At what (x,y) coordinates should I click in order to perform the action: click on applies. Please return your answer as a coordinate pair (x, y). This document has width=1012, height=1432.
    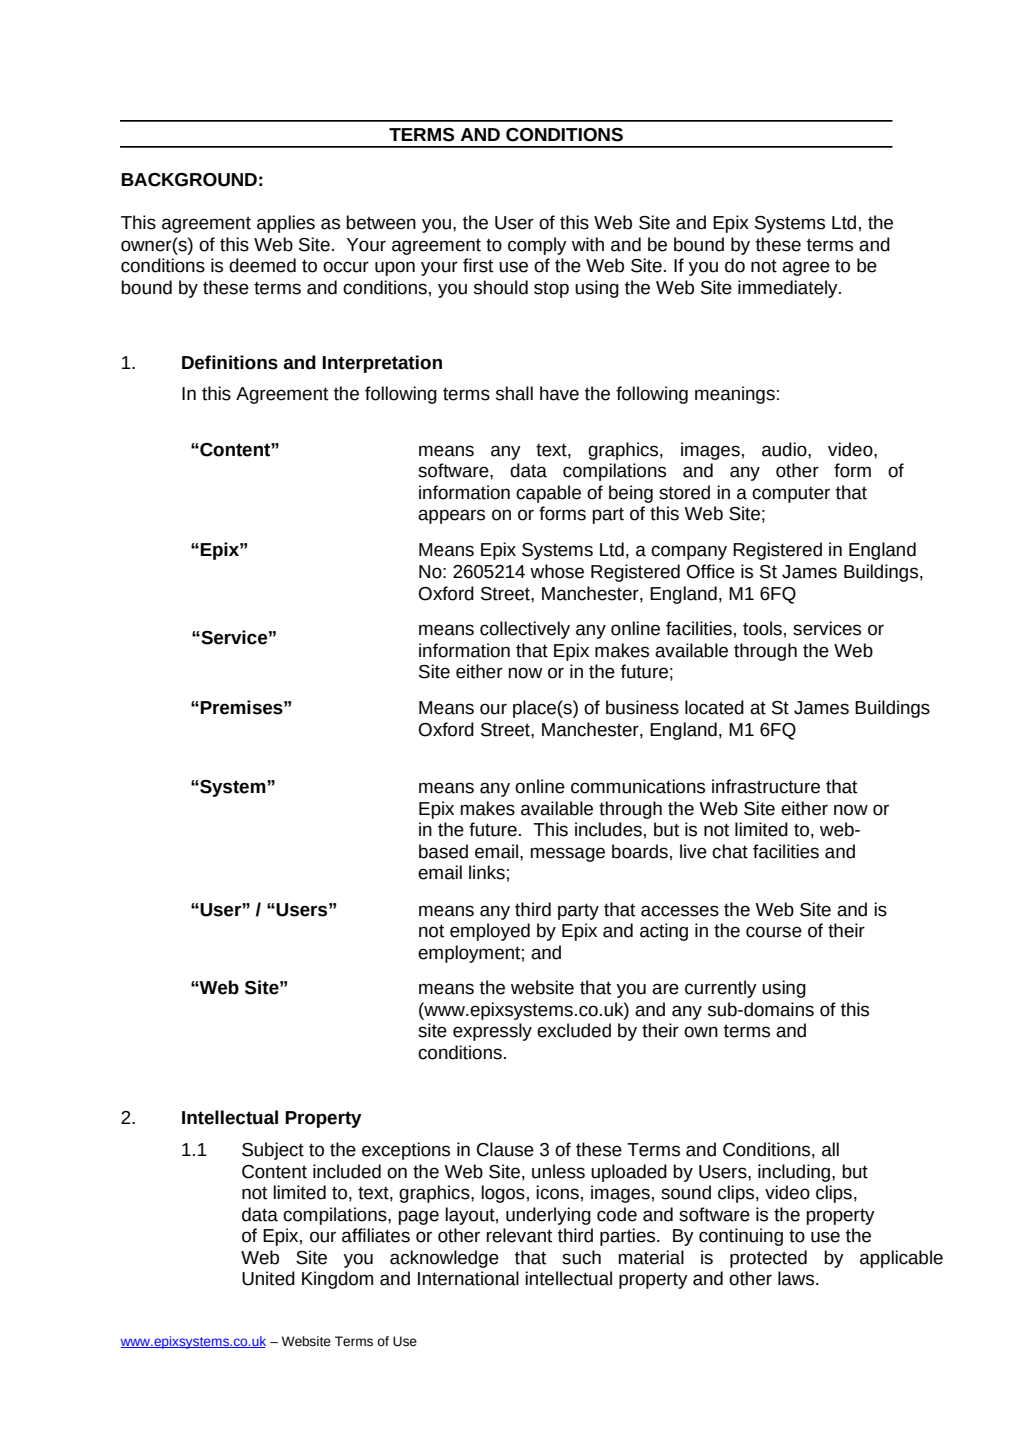
    Looking at the image, I should click on (286, 224).
